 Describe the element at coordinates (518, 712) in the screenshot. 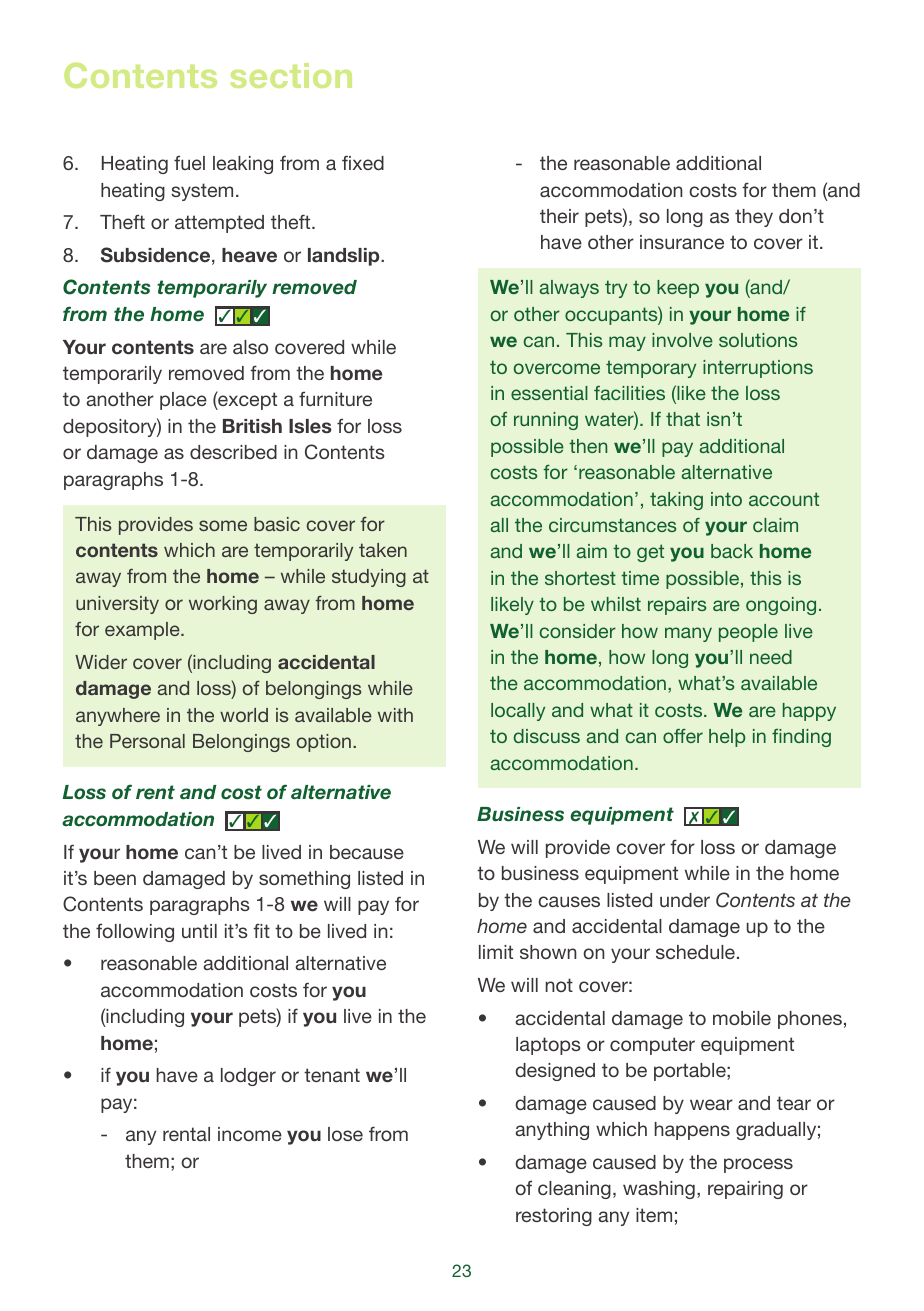

I see `locally` at that location.
